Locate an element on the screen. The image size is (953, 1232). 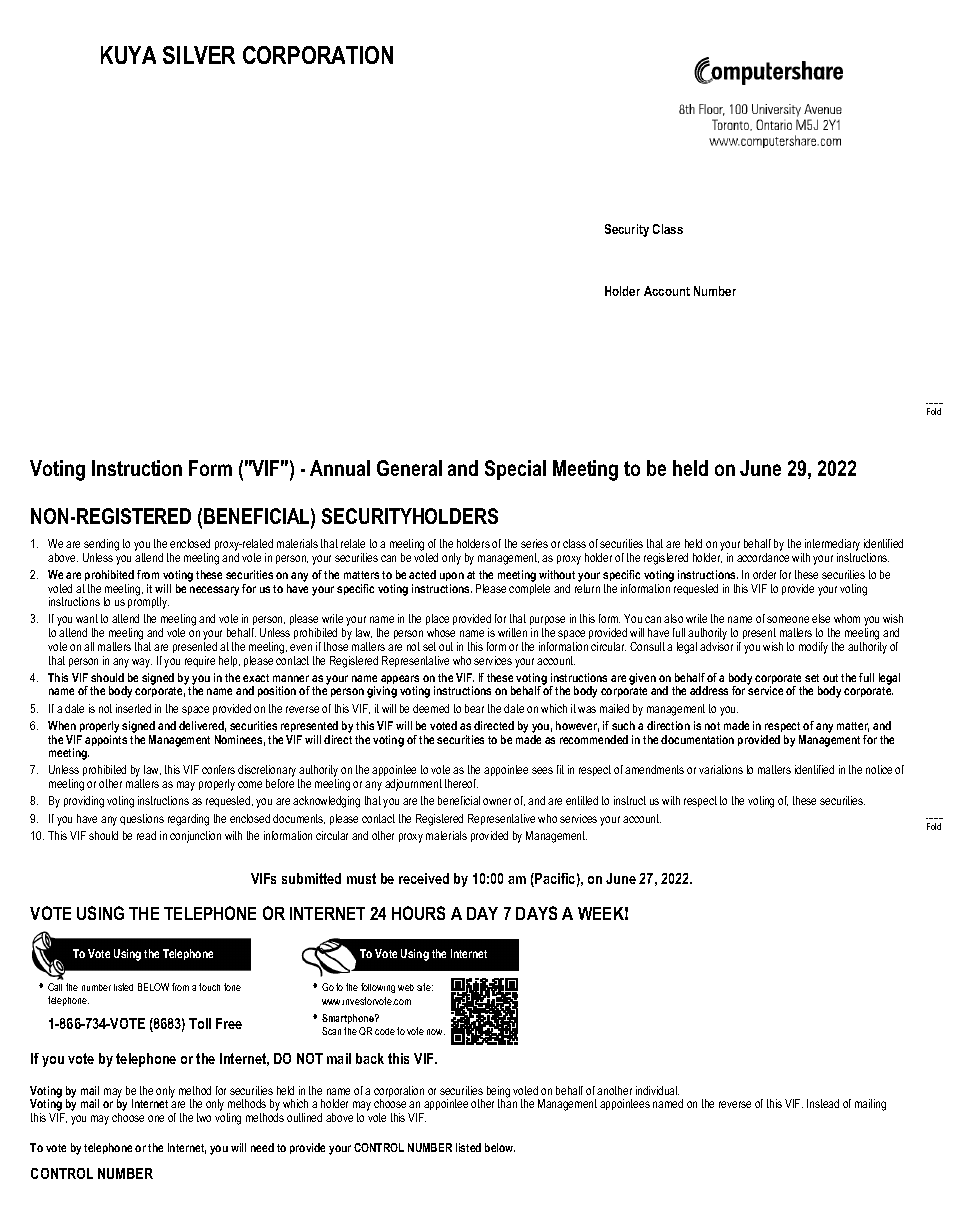
read is located at coordinates (146, 835).
